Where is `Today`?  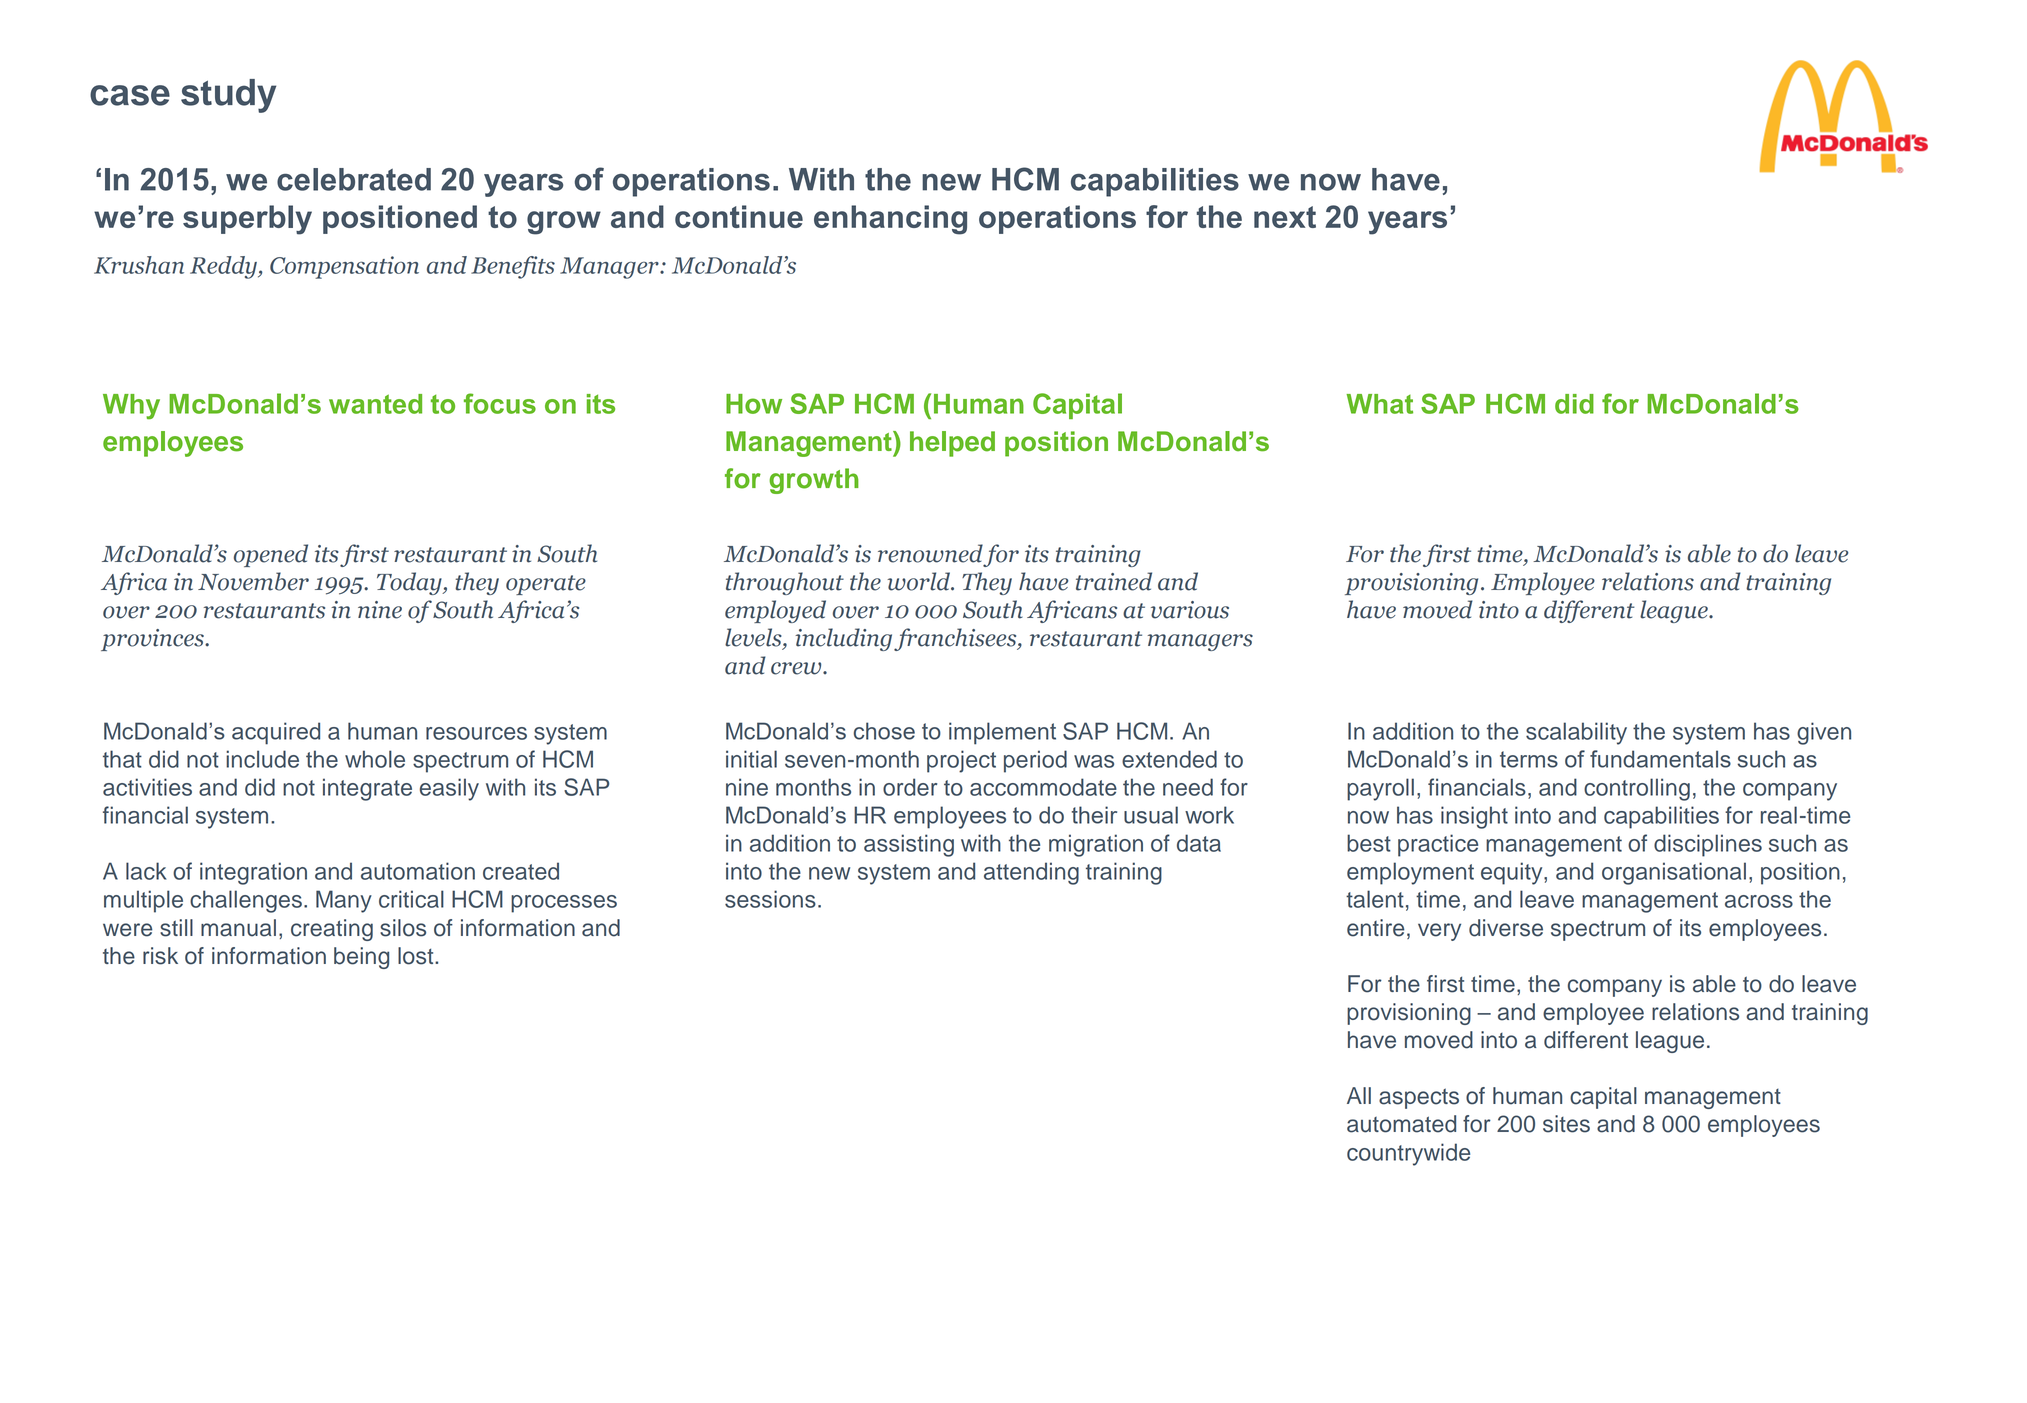
Today is located at coordinates (410, 583).
